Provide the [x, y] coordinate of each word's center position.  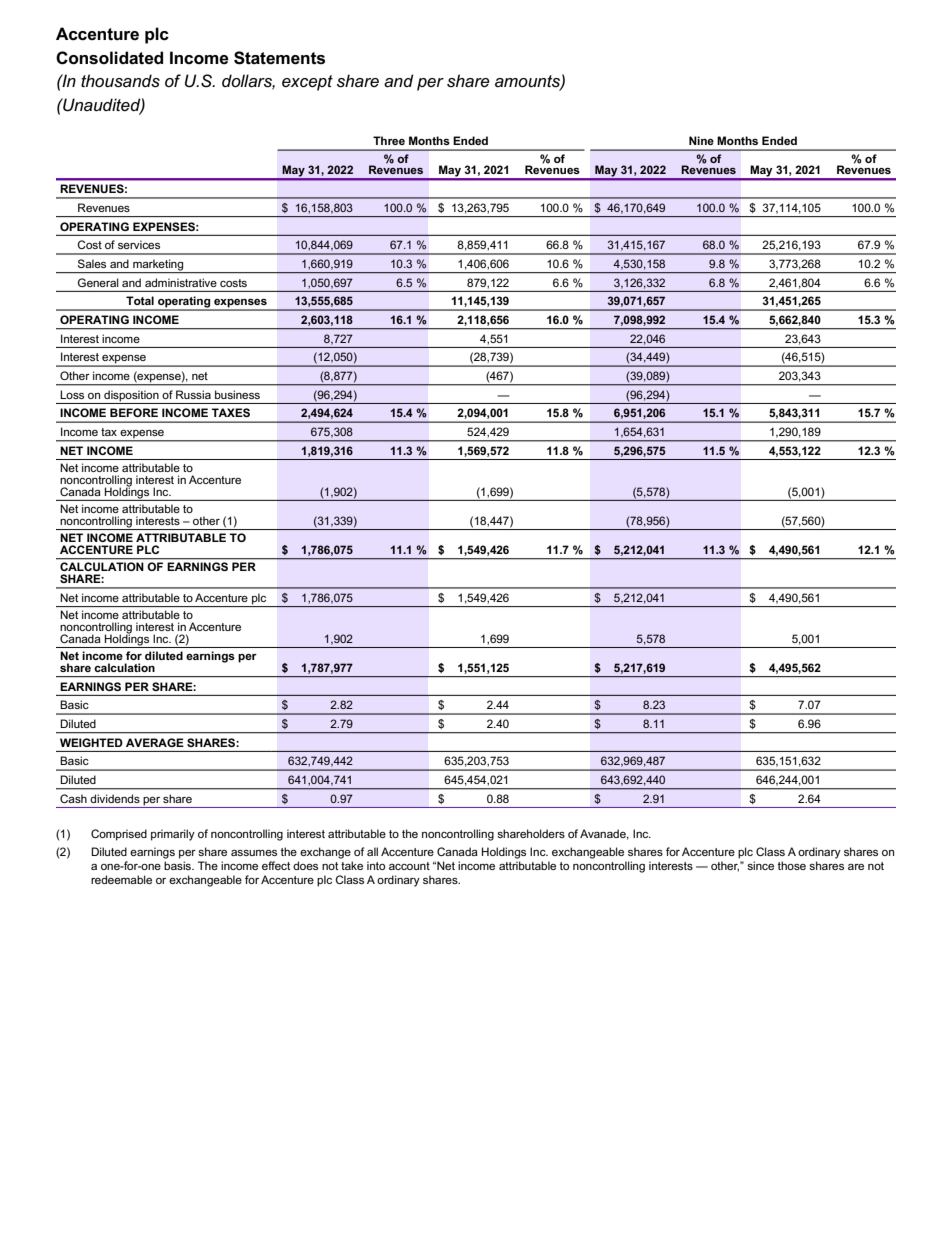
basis [178, 865]
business [237, 394]
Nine [701, 140]
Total [140, 300]
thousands [120, 81]
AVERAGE [155, 742]
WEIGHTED [91, 742]
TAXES [230, 412]
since [760, 865]
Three [389, 140]
